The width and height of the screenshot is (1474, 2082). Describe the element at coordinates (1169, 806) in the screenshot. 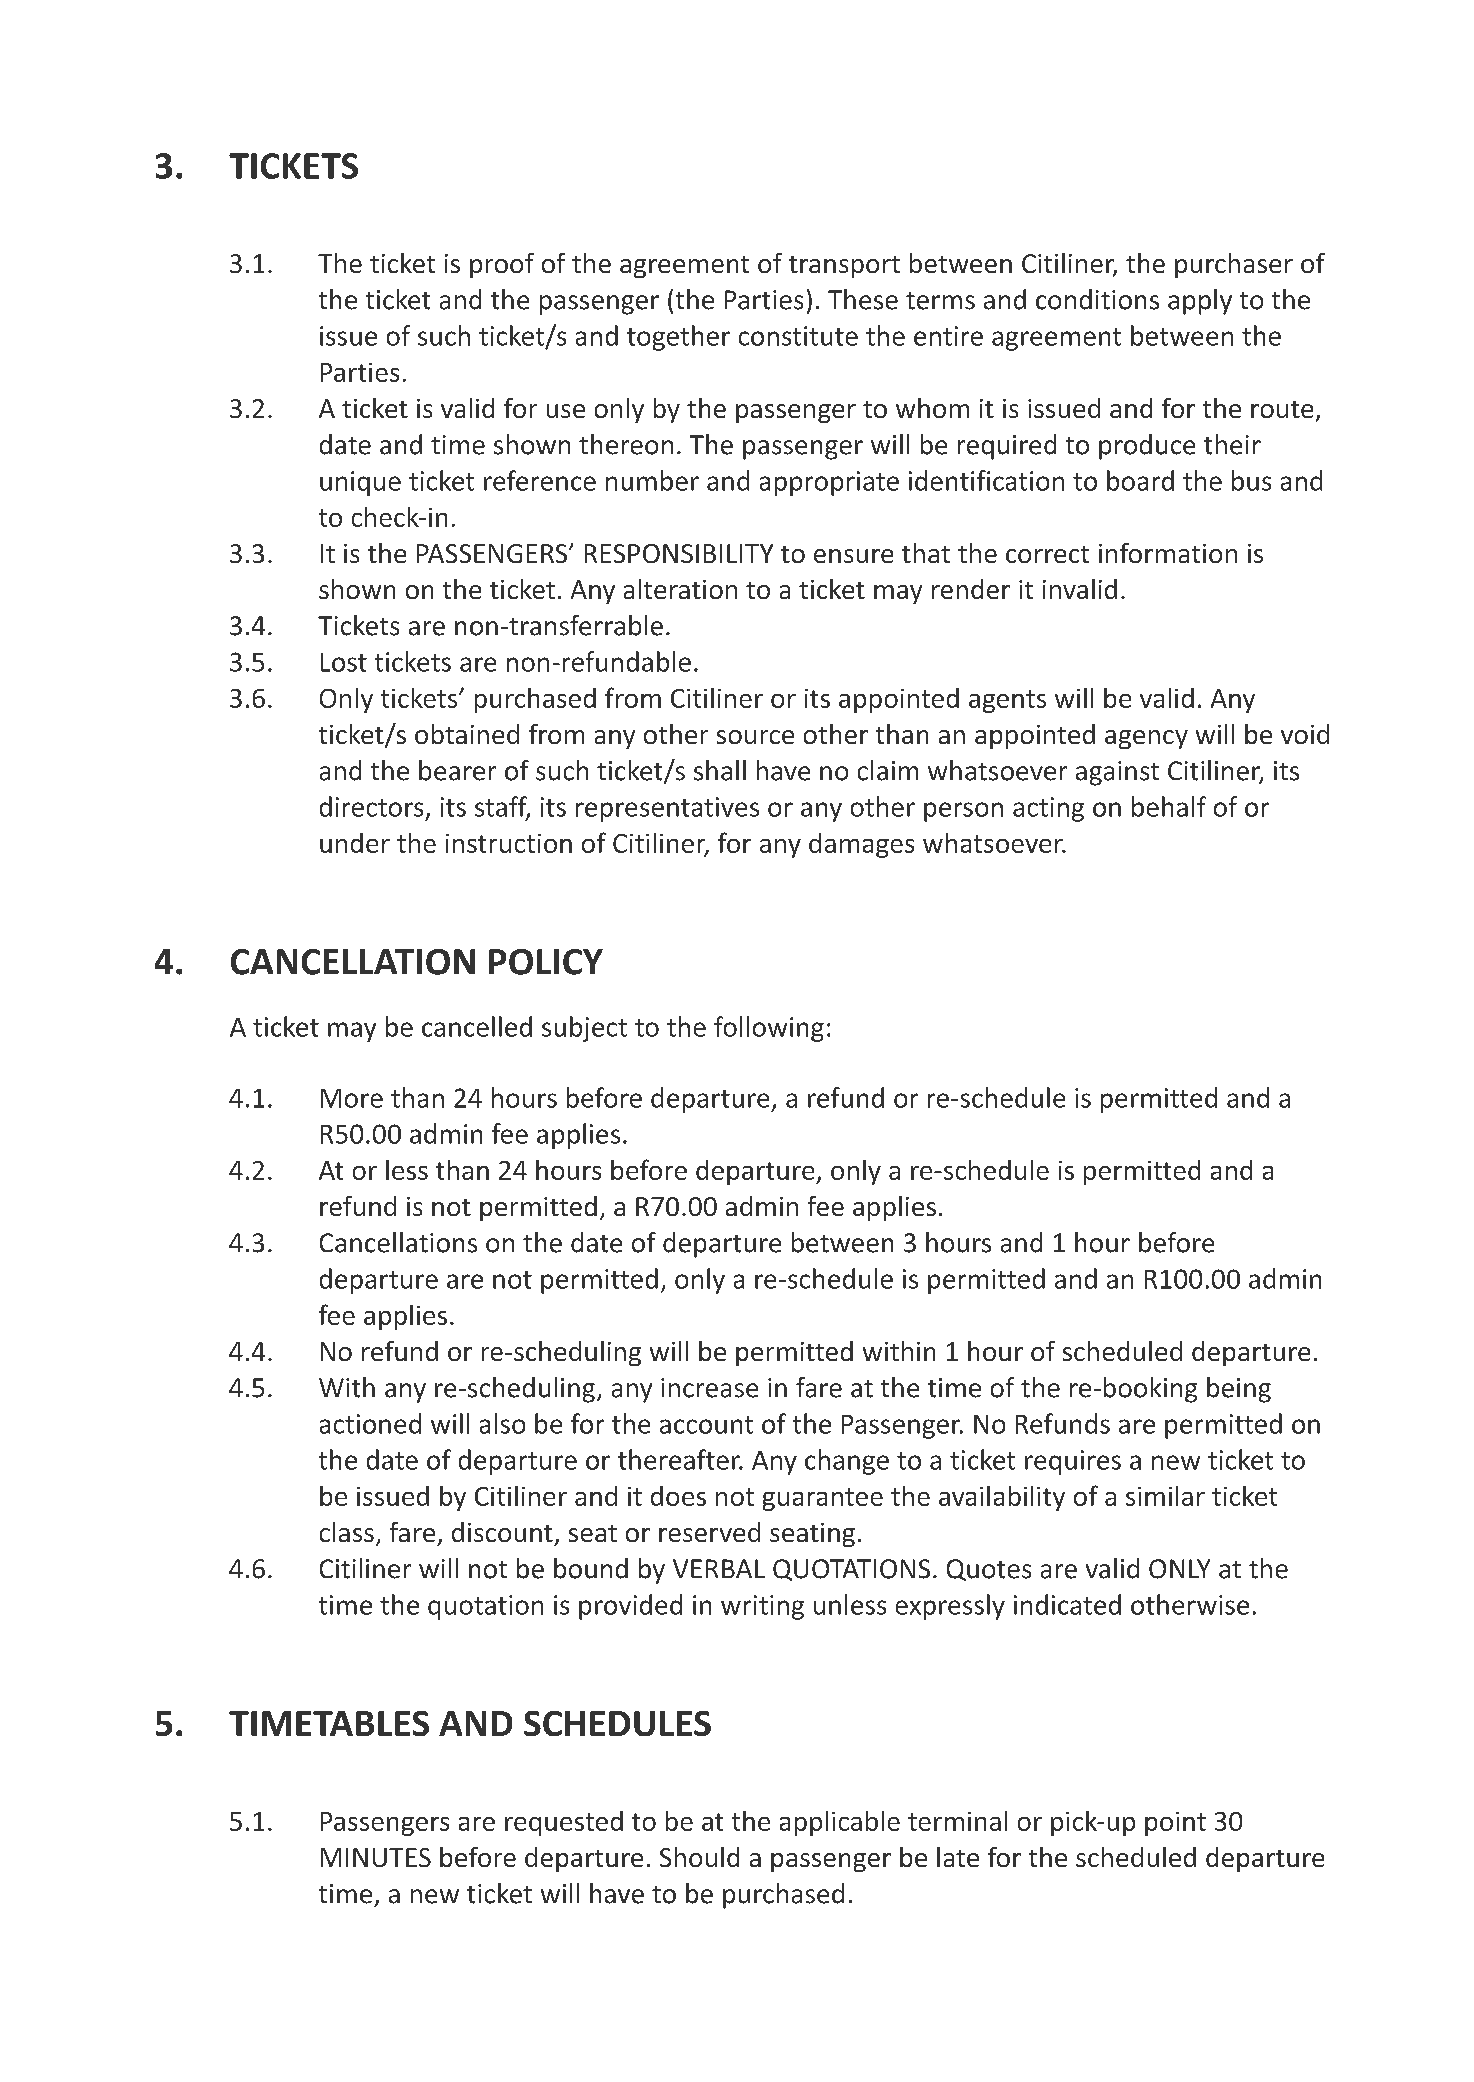

I see `behalf` at that location.
